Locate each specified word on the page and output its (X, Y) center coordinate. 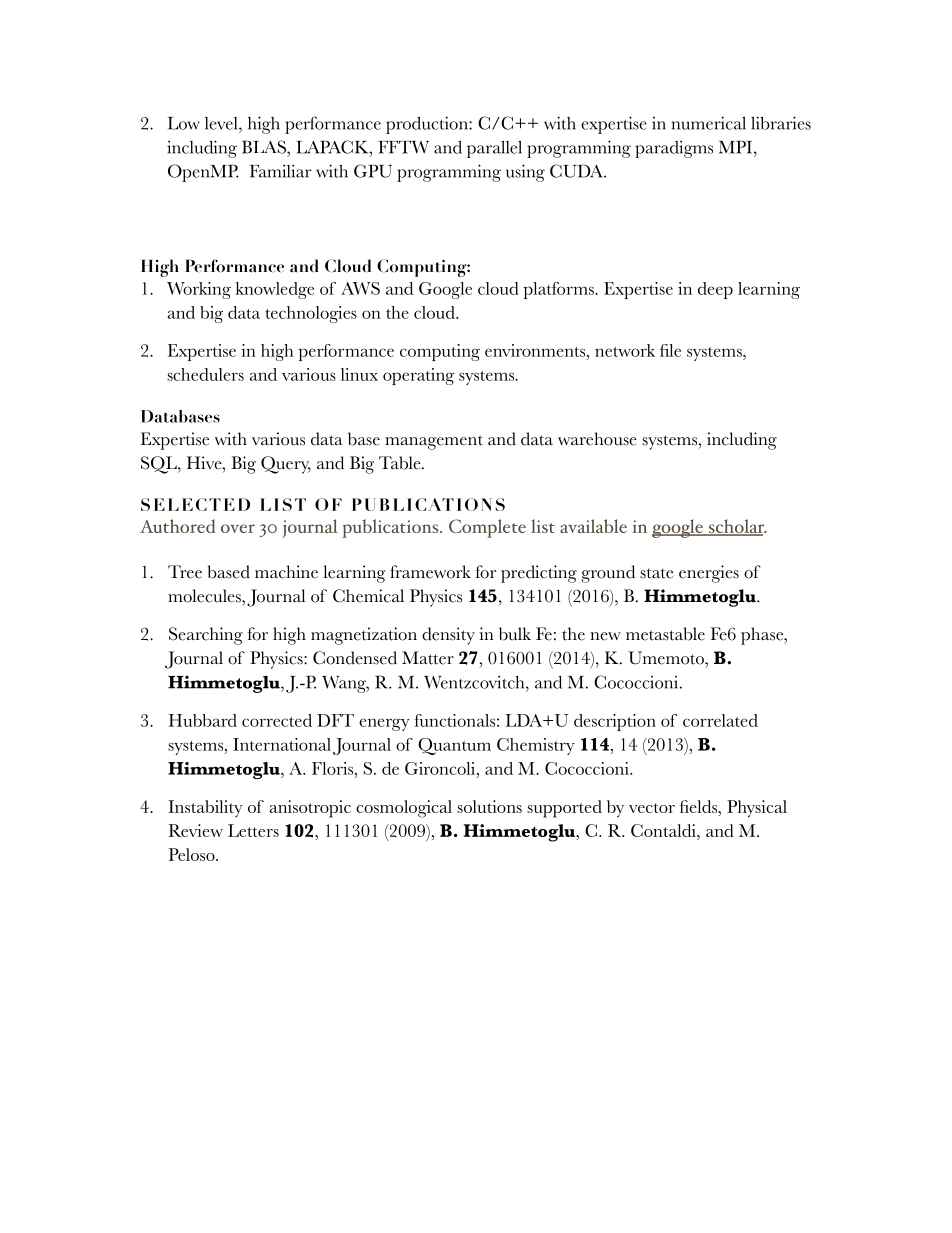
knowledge (274, 290)
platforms (559, 290)
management (434, 442)
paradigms (674, 149)
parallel (494, 149)
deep (715, 290)
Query (286, 465)
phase (763, 636)
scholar (736, 527)
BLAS (265, 147)
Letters (253, 830)
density (448, 636)
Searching (206, 636)
